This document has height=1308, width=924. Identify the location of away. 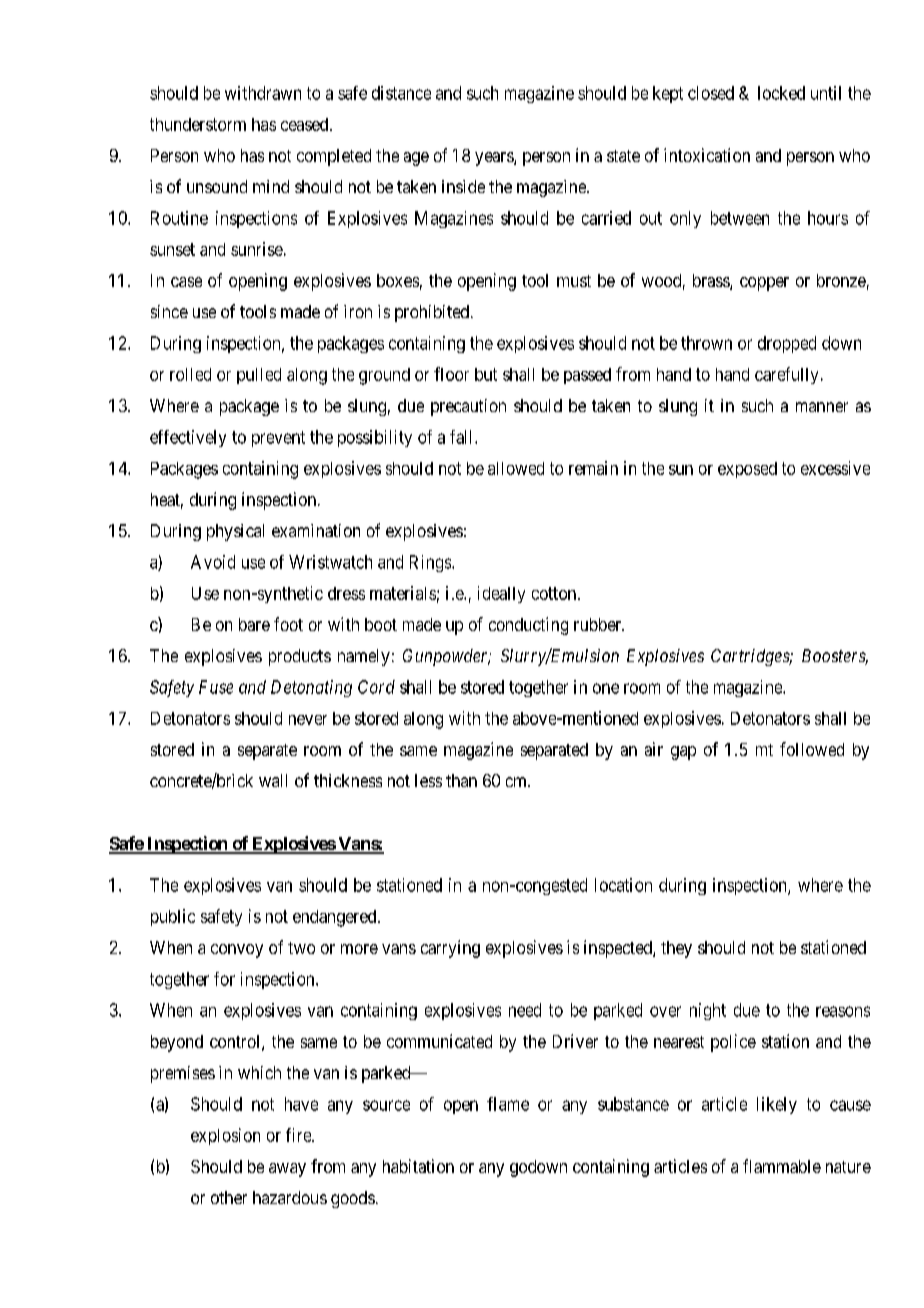
(287, 1170).
